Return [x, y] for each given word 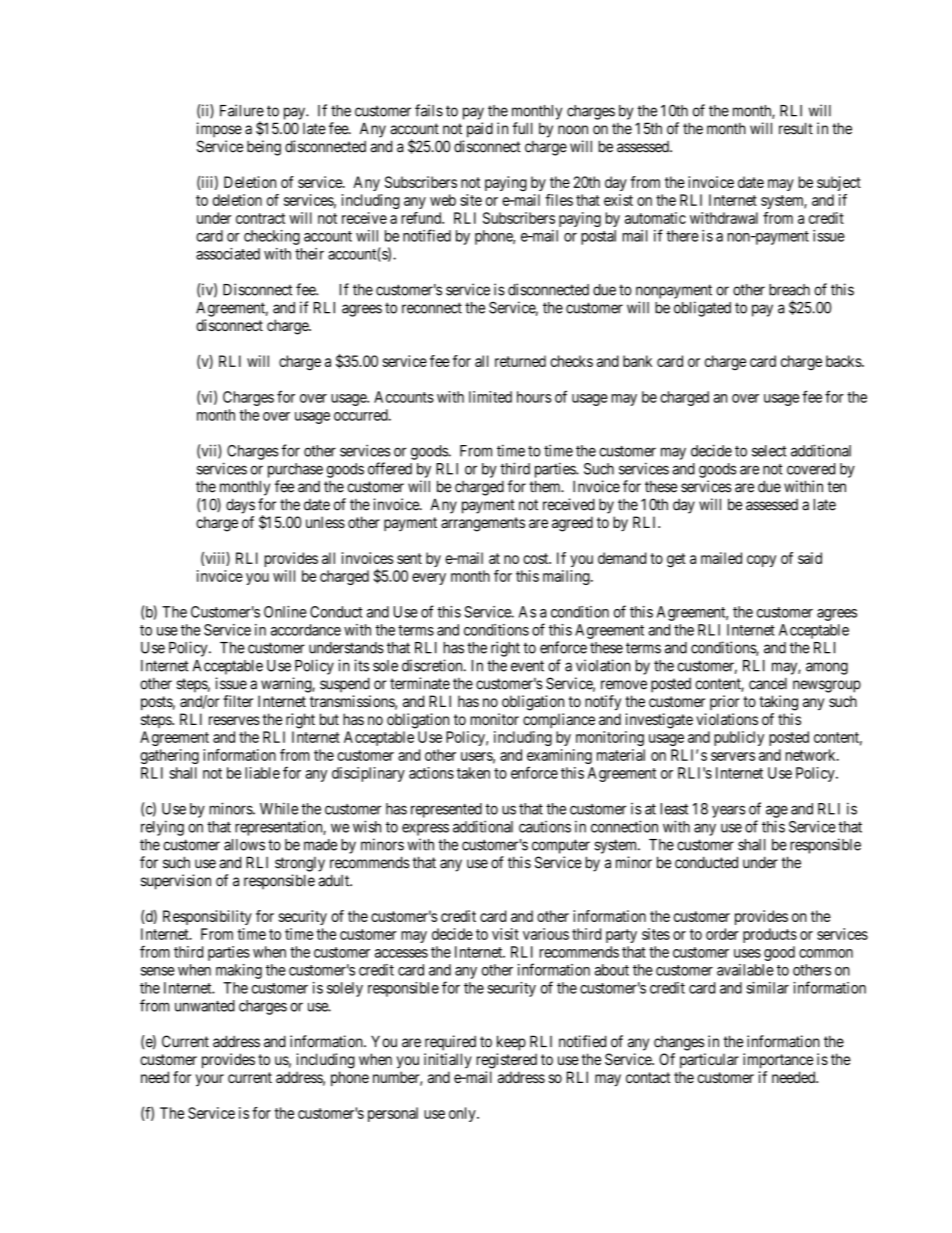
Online [285, 612]
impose [219, 130]
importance [778, 1060]
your [210, 1080]
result [796, 128]
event [527, 666]
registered [507, 1061]
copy [761, 561]
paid [480, 130]
